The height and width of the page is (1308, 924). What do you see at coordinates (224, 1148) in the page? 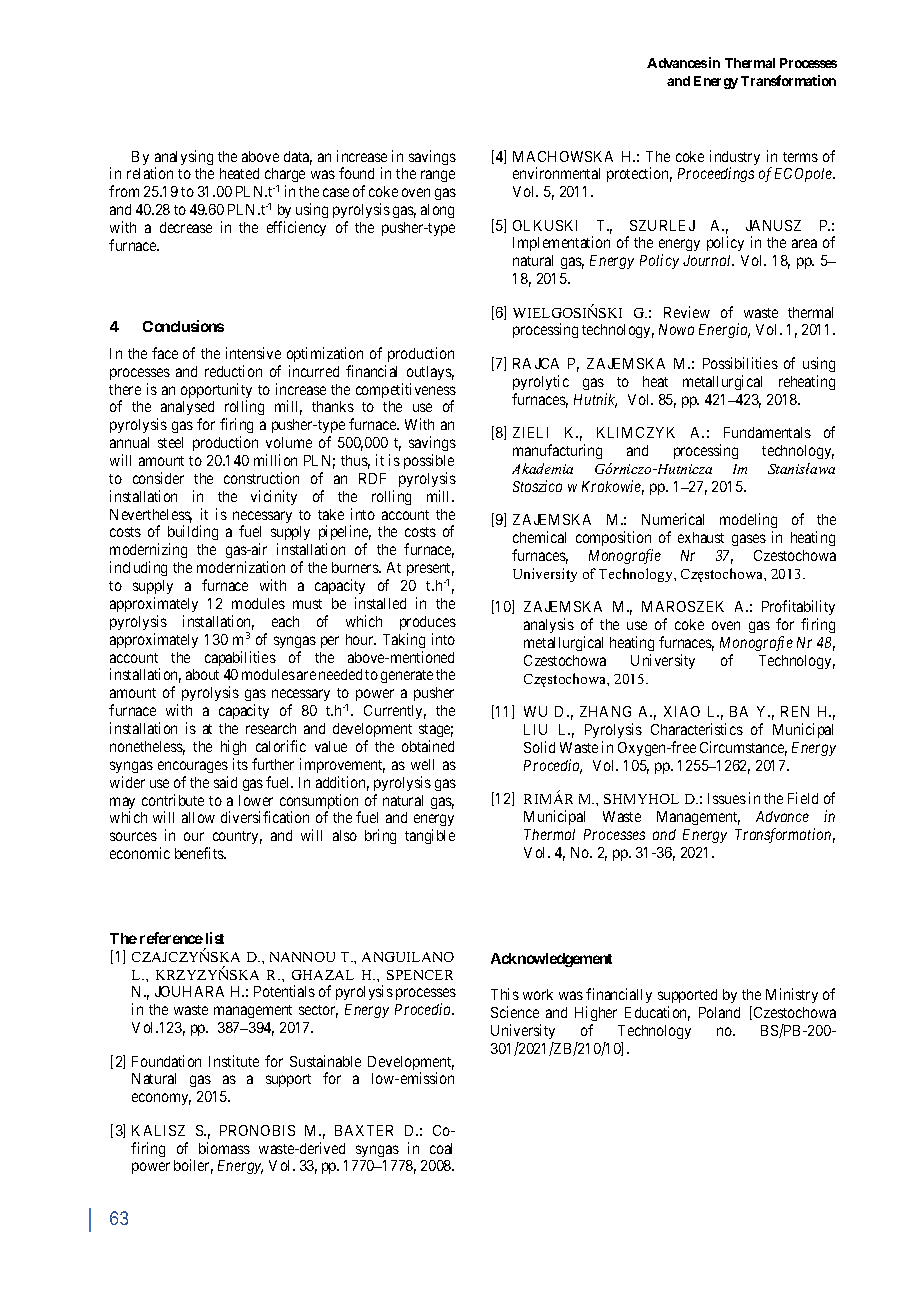
I see `biomass` at bounding box center [224, 1148].
